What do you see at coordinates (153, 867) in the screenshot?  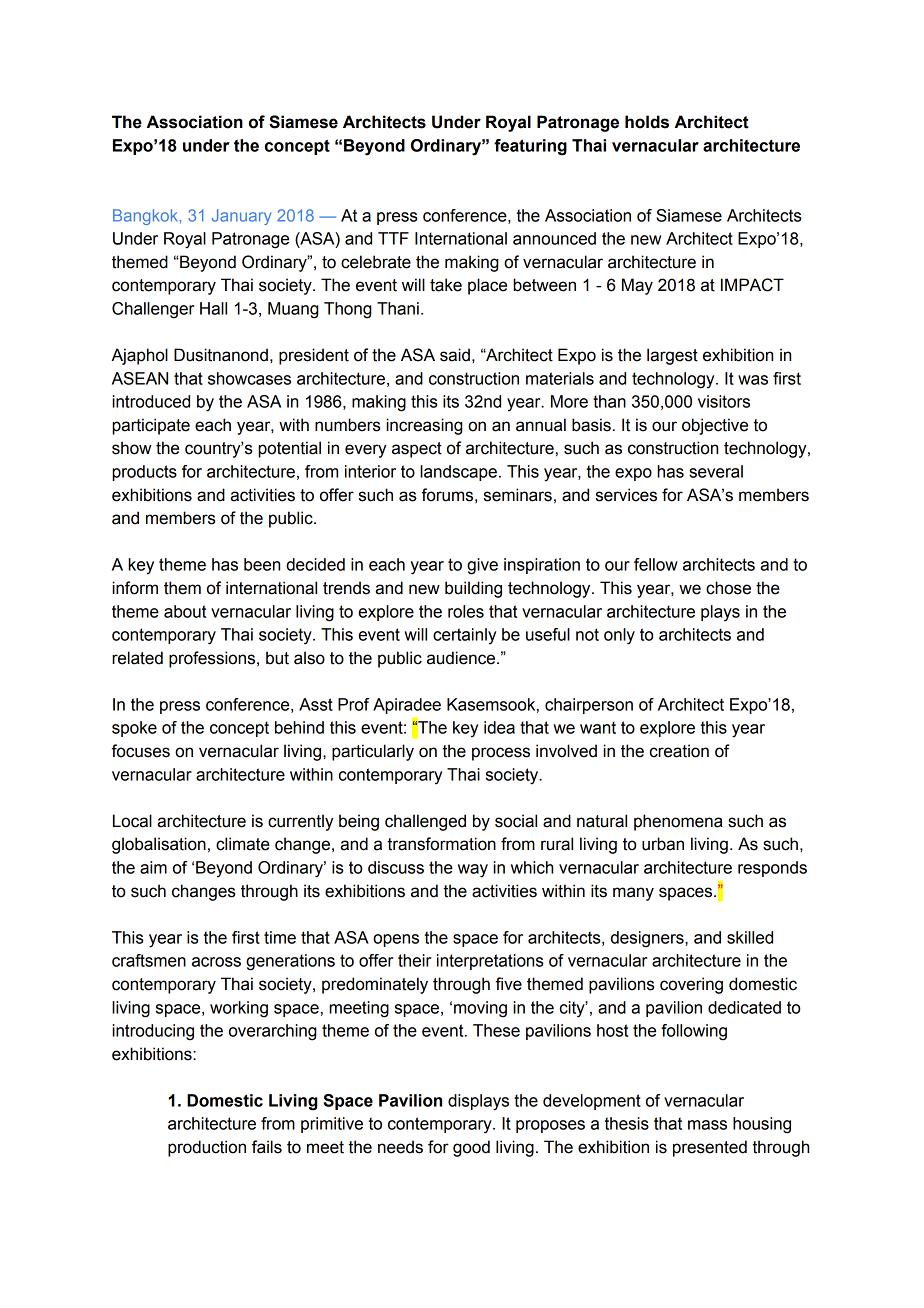 I see `aim` at bounding box center [153, 867].
